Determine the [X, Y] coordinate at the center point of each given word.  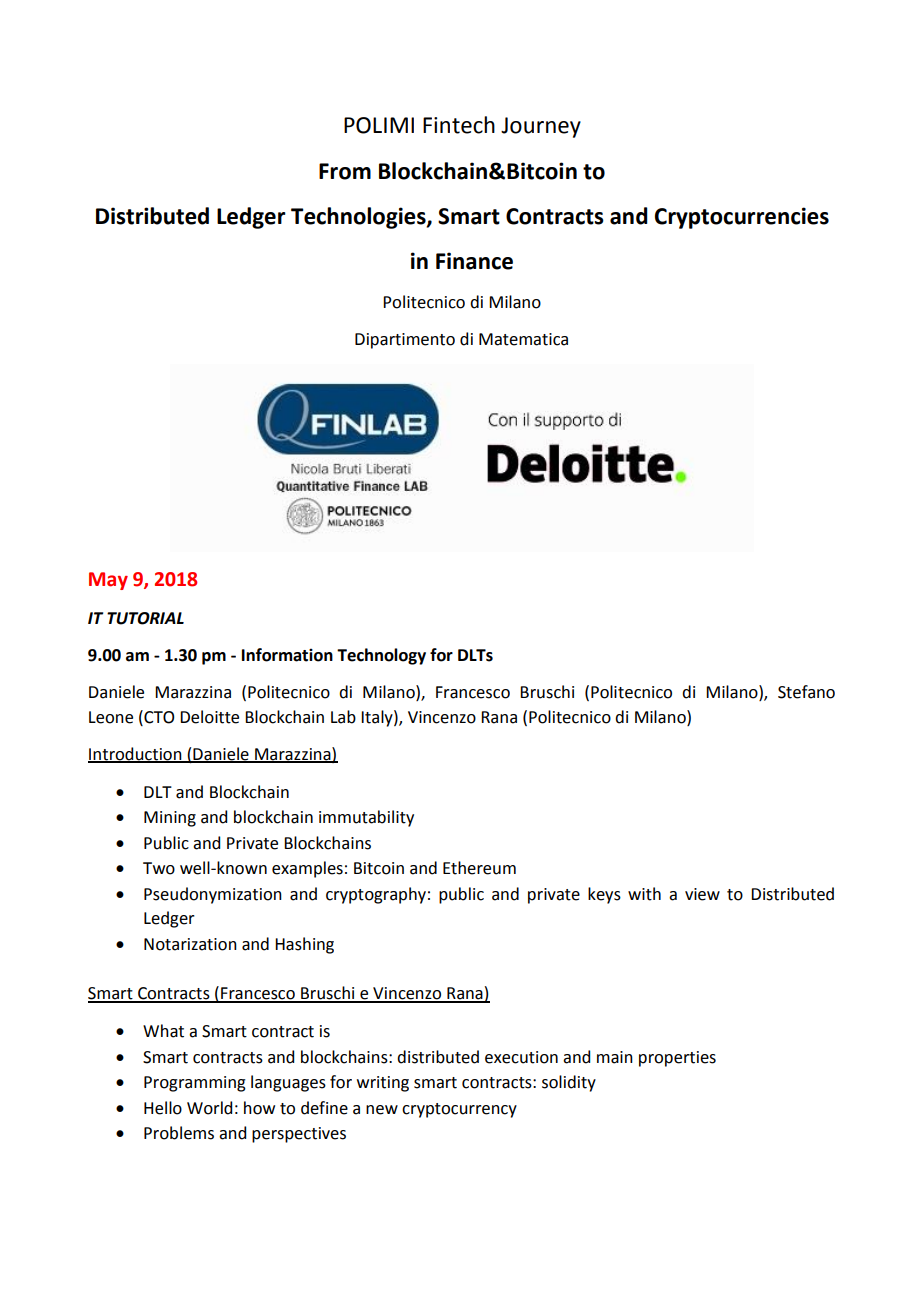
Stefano [806, 692]
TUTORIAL [145, 618]
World [209, 1108]
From [345, 171]
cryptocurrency [459, 1110]
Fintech [459, 125]
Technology [381, 656]
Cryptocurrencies [742, 218]
